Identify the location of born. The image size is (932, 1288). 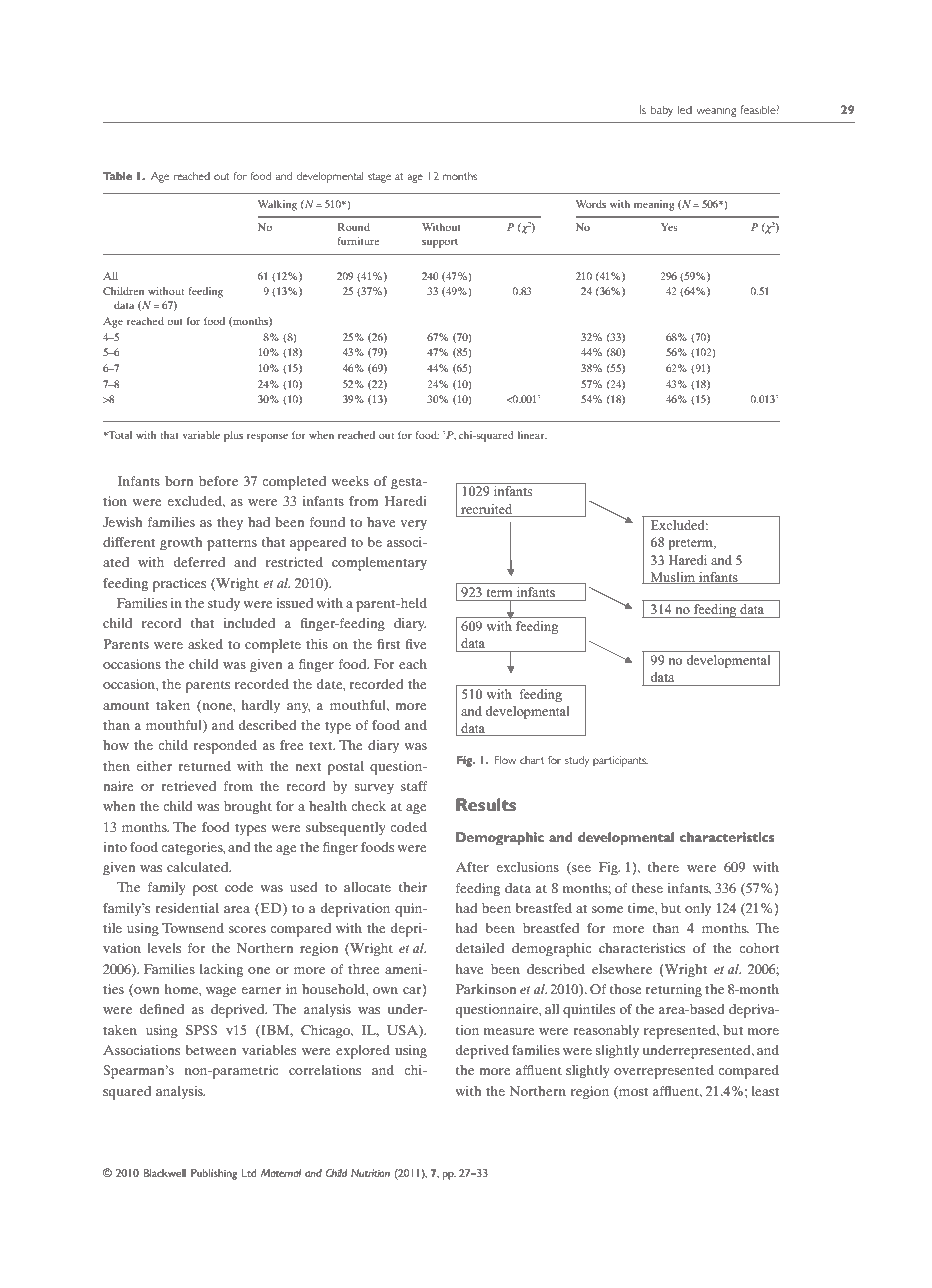
(179, 481).
